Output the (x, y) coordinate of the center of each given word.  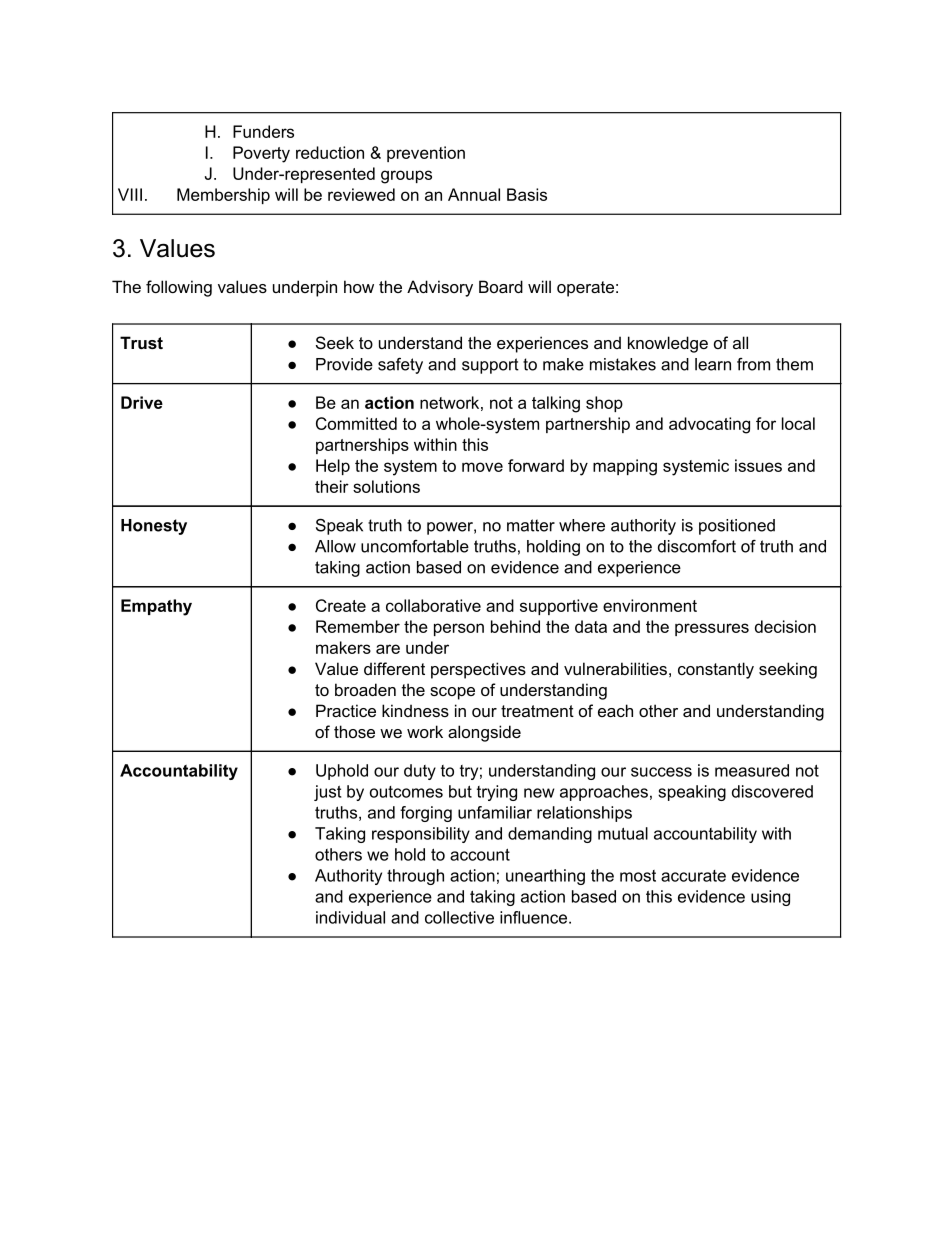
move (482, 467)
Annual (474, 194)
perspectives (478, 670)
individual (350, 917)
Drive (142, 402)
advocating (709, 425)
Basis (527, 194)
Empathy (156, 607)
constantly (716, 670)
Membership (223, 196)
